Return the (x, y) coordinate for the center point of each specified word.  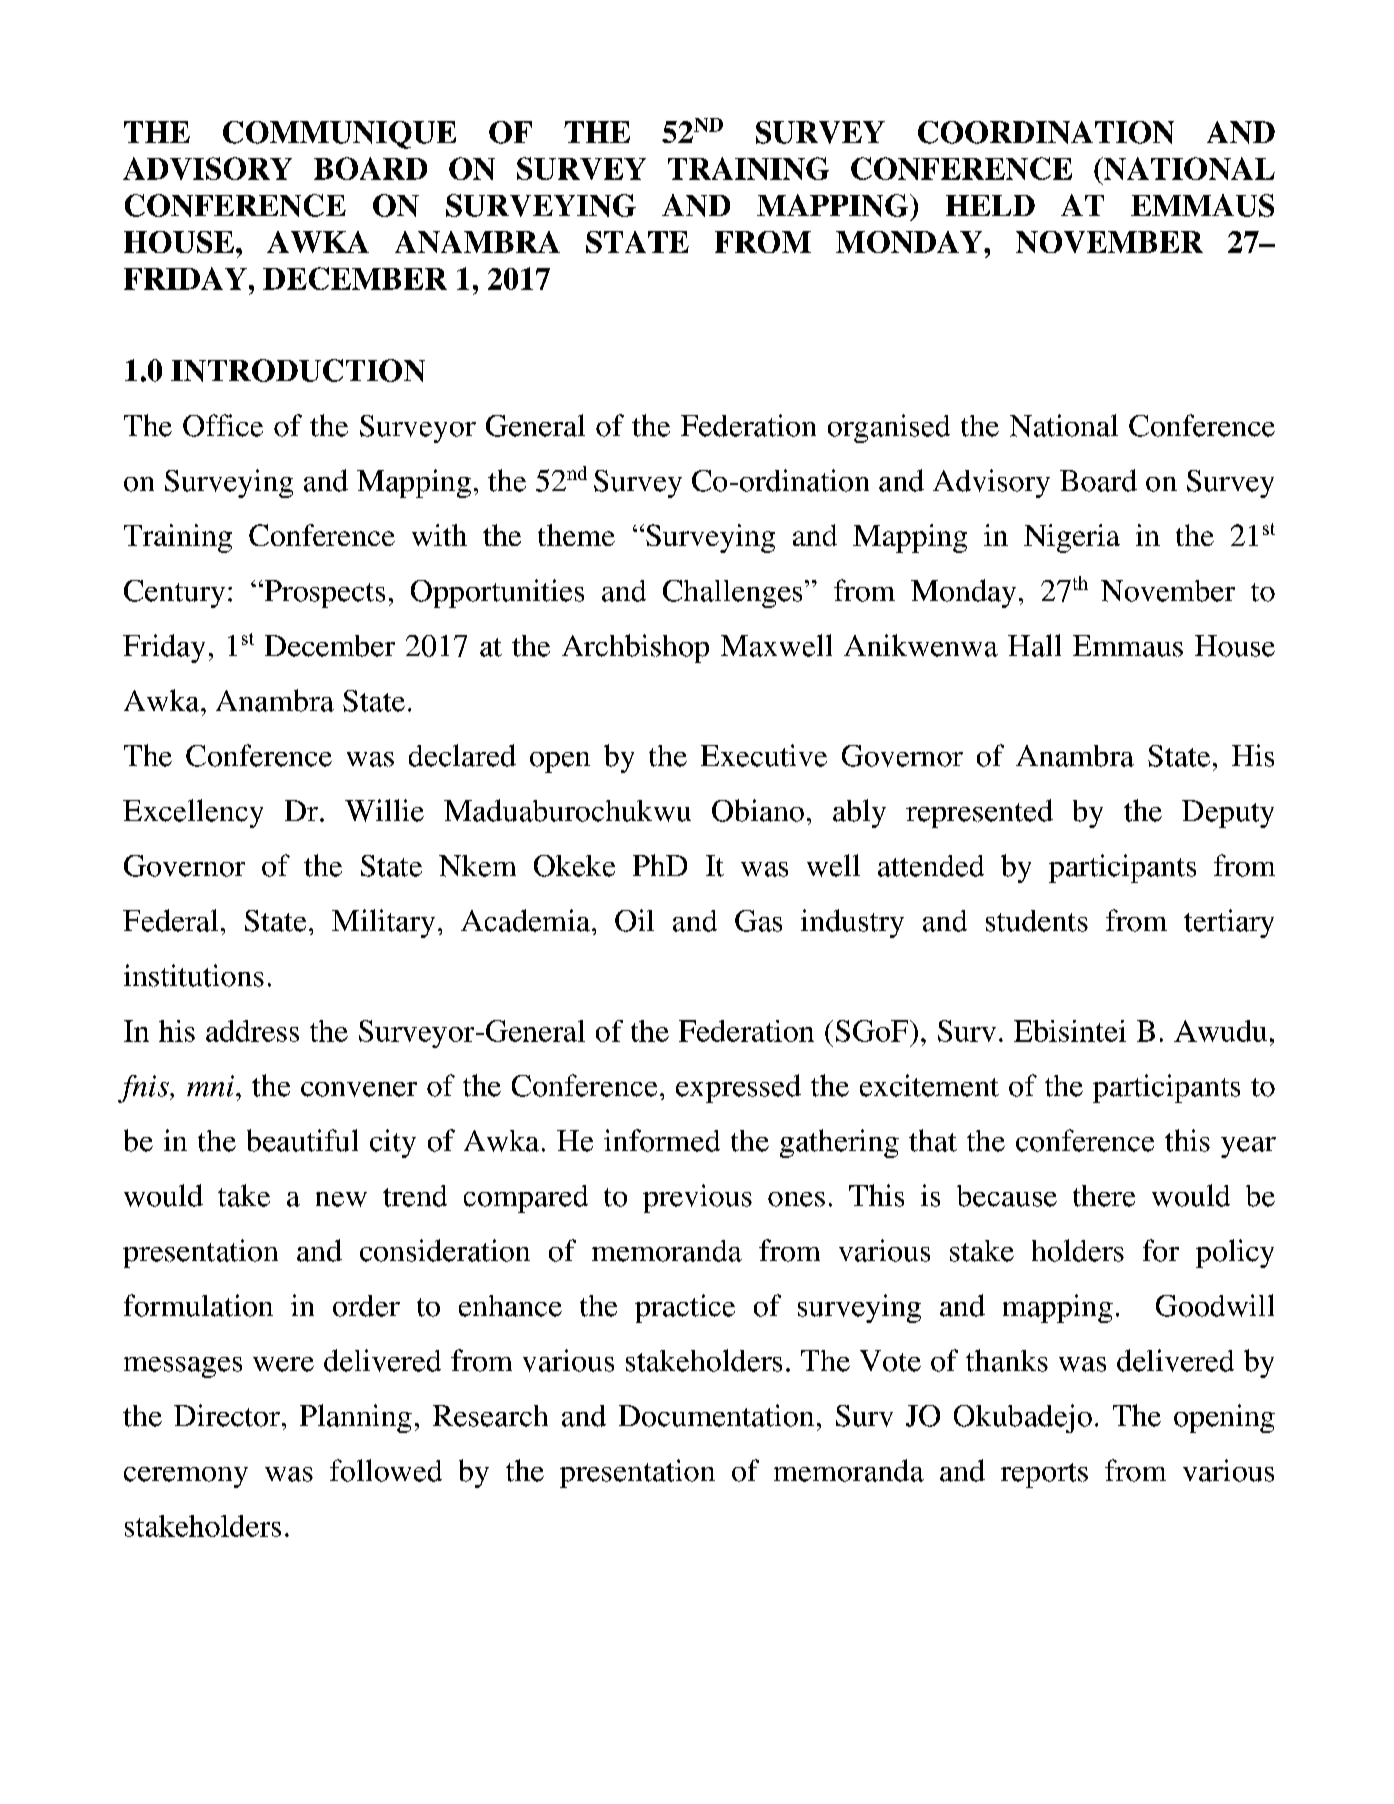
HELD (990, 205)
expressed (738, 1088)
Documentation (716, 1415)
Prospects (323, 594)
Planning (356, 1418)
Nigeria (1072, 538)
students (1037, 921)
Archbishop (635, 648)
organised (889, 428)
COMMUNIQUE (339, 135)
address (252, 1031)
